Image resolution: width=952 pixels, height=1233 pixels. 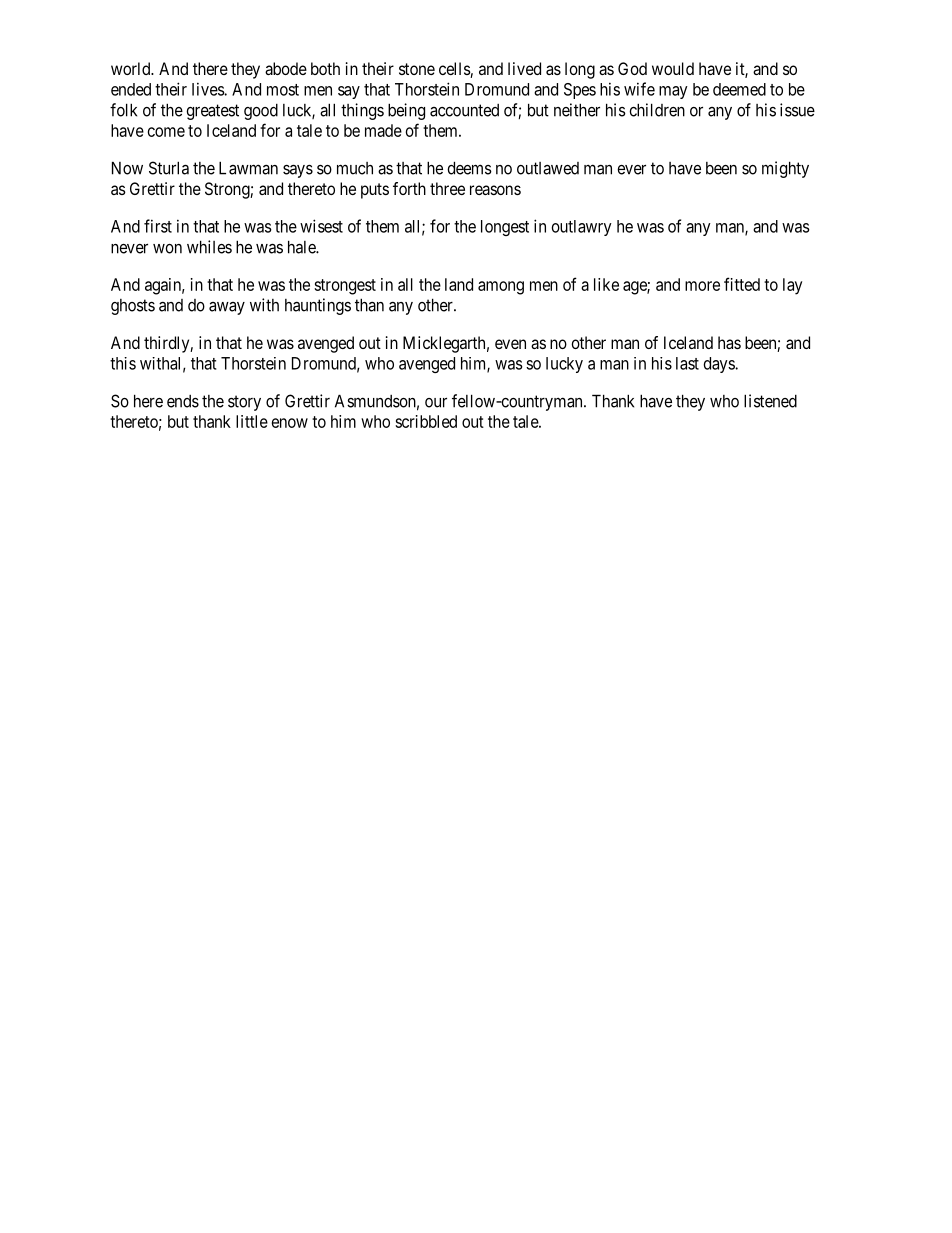 I want to click on fitted, so click(x=742, y=284).
